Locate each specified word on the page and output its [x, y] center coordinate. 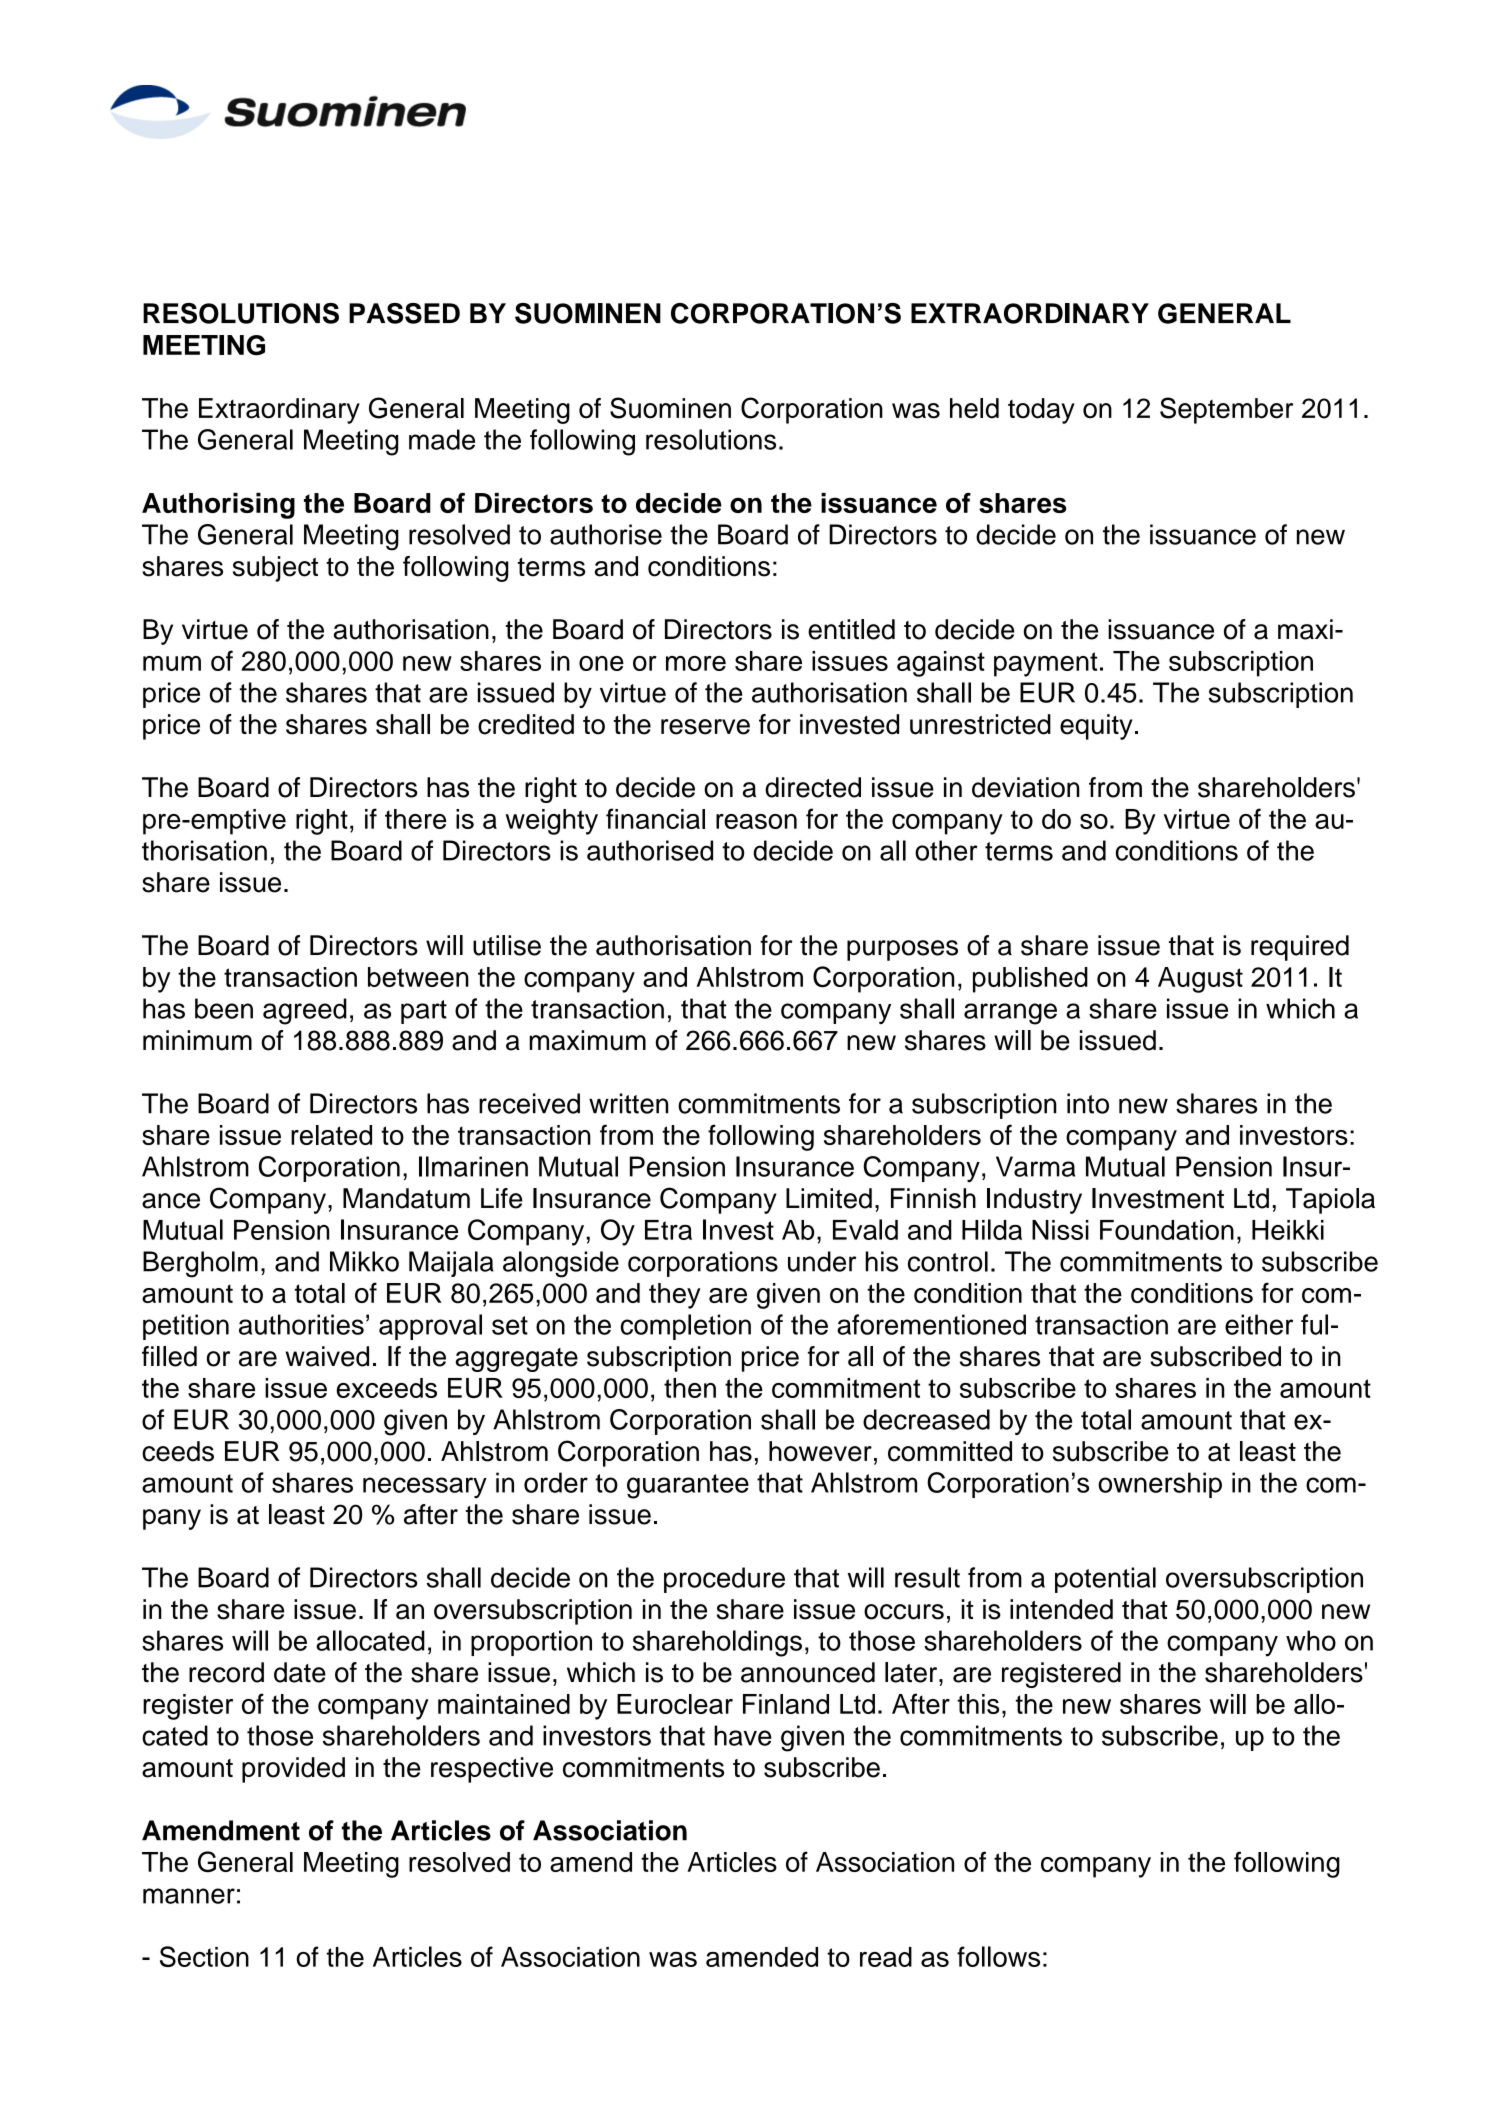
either [1259, 1324]
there [415, 819]
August [1200, 980]
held [974, 408]
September [1226, 410]
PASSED [404, 313]
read [886, 1957]
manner [189, 1896]
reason [756, 821]
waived [327, 1356]
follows [998, 1956]
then [690, 1388]
